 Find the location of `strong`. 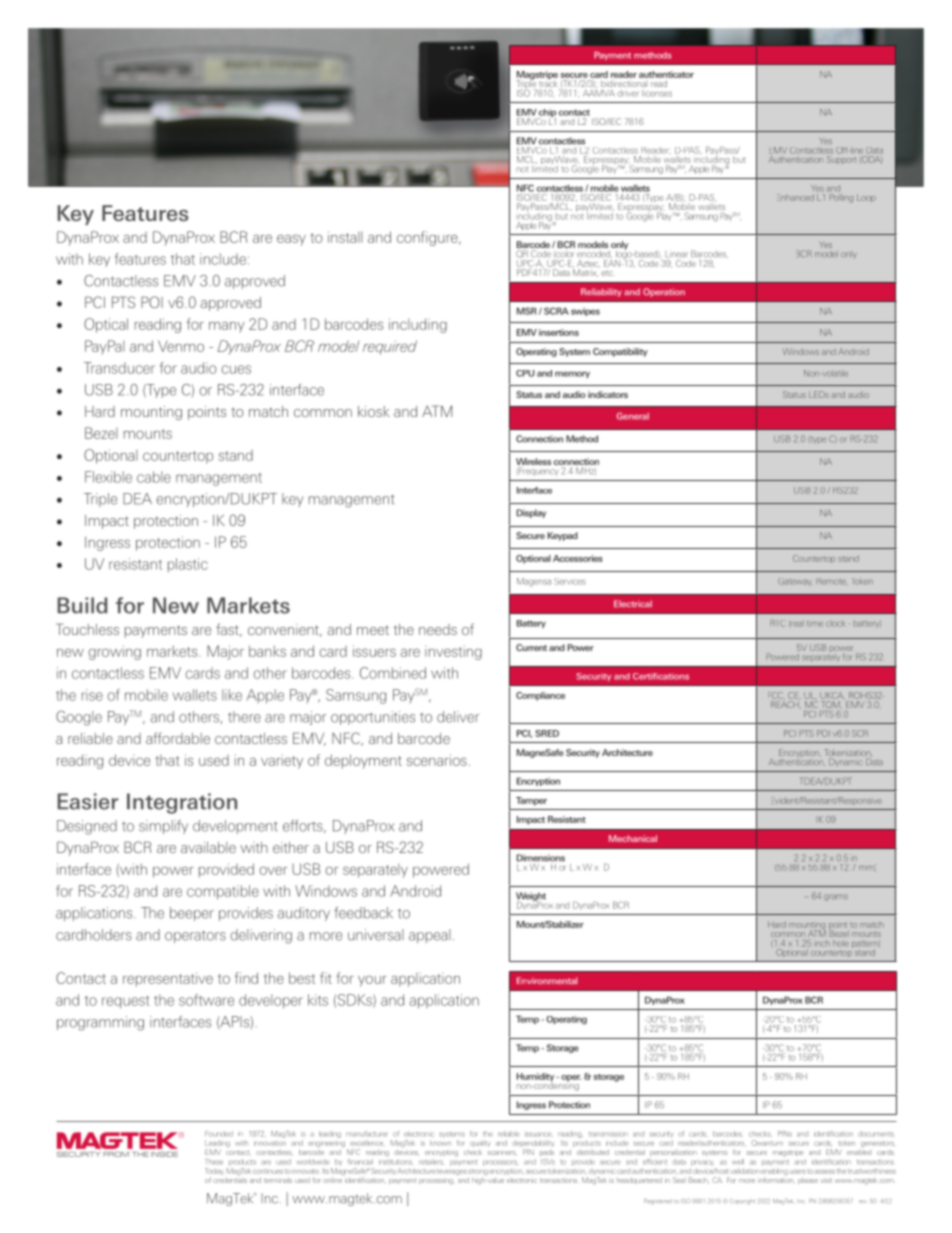

strong is located at coordinates (478, 1172).
